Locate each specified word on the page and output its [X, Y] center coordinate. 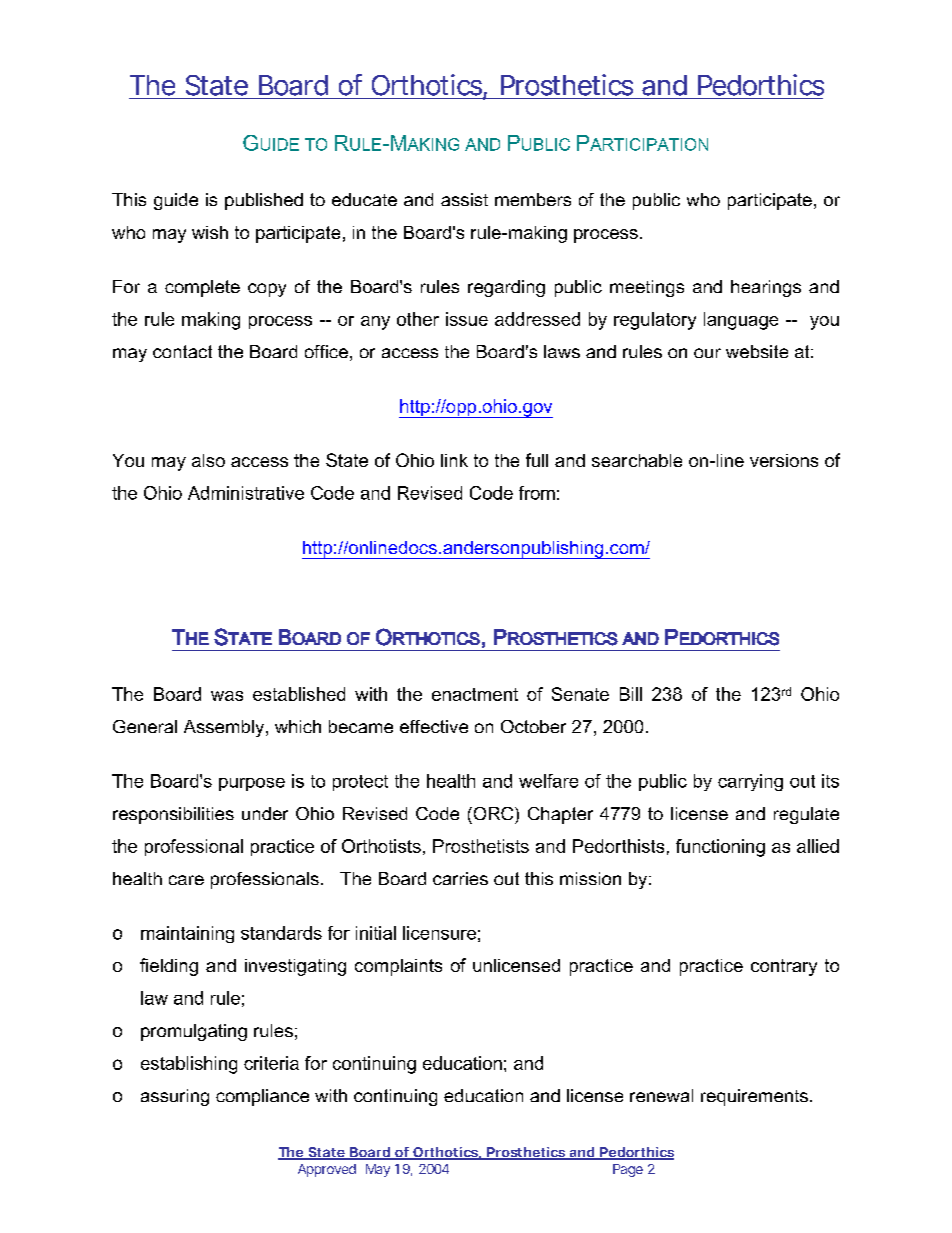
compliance [262, 1097]
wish [210, 232]
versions [784, 460]
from [537, 493]
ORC [493, 813]
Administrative [246, 493]
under [265, 813]
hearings [766, 288]
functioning [720, 848]
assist [464, 199]
